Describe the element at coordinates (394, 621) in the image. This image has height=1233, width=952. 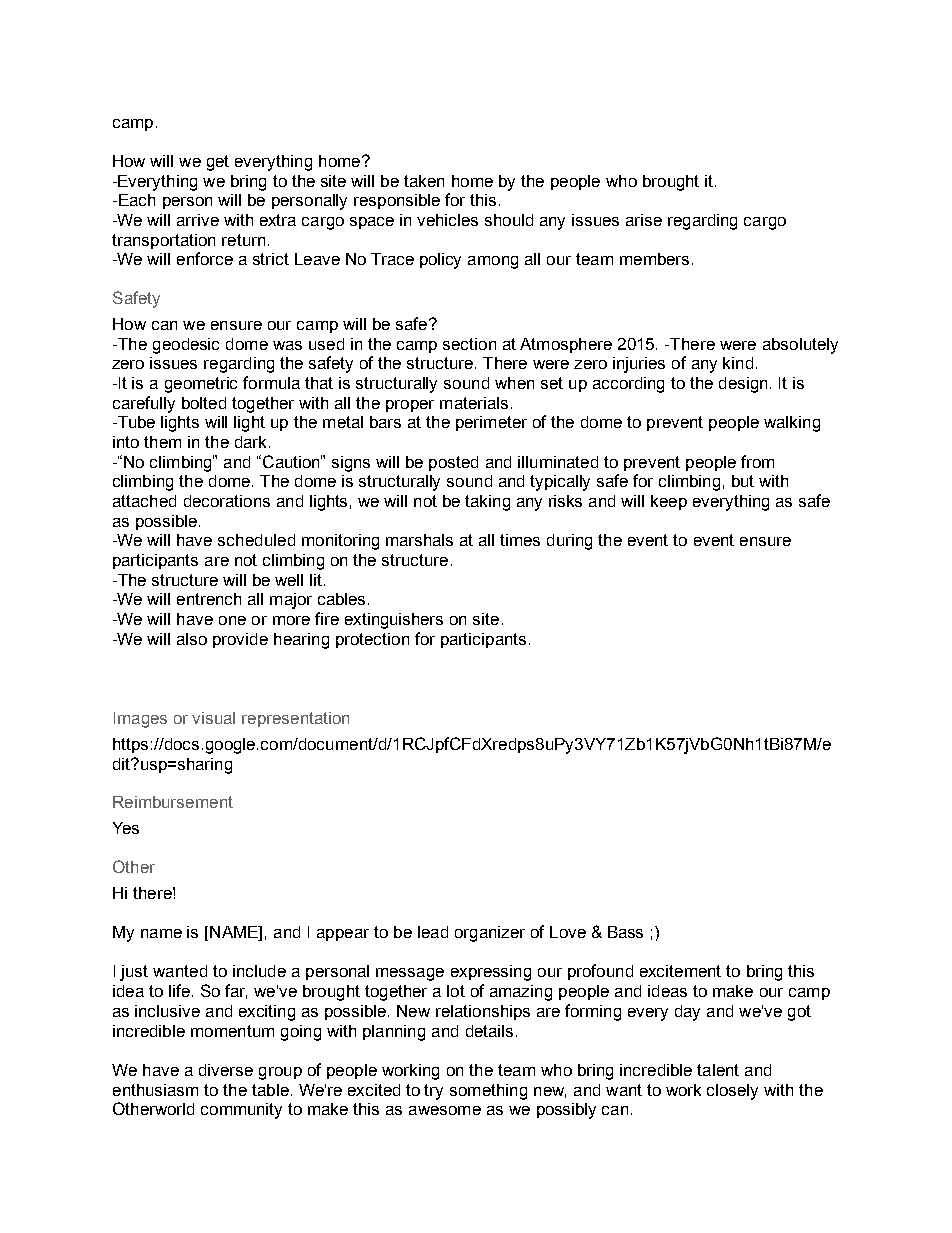
I see `extinguishers` at that location.
